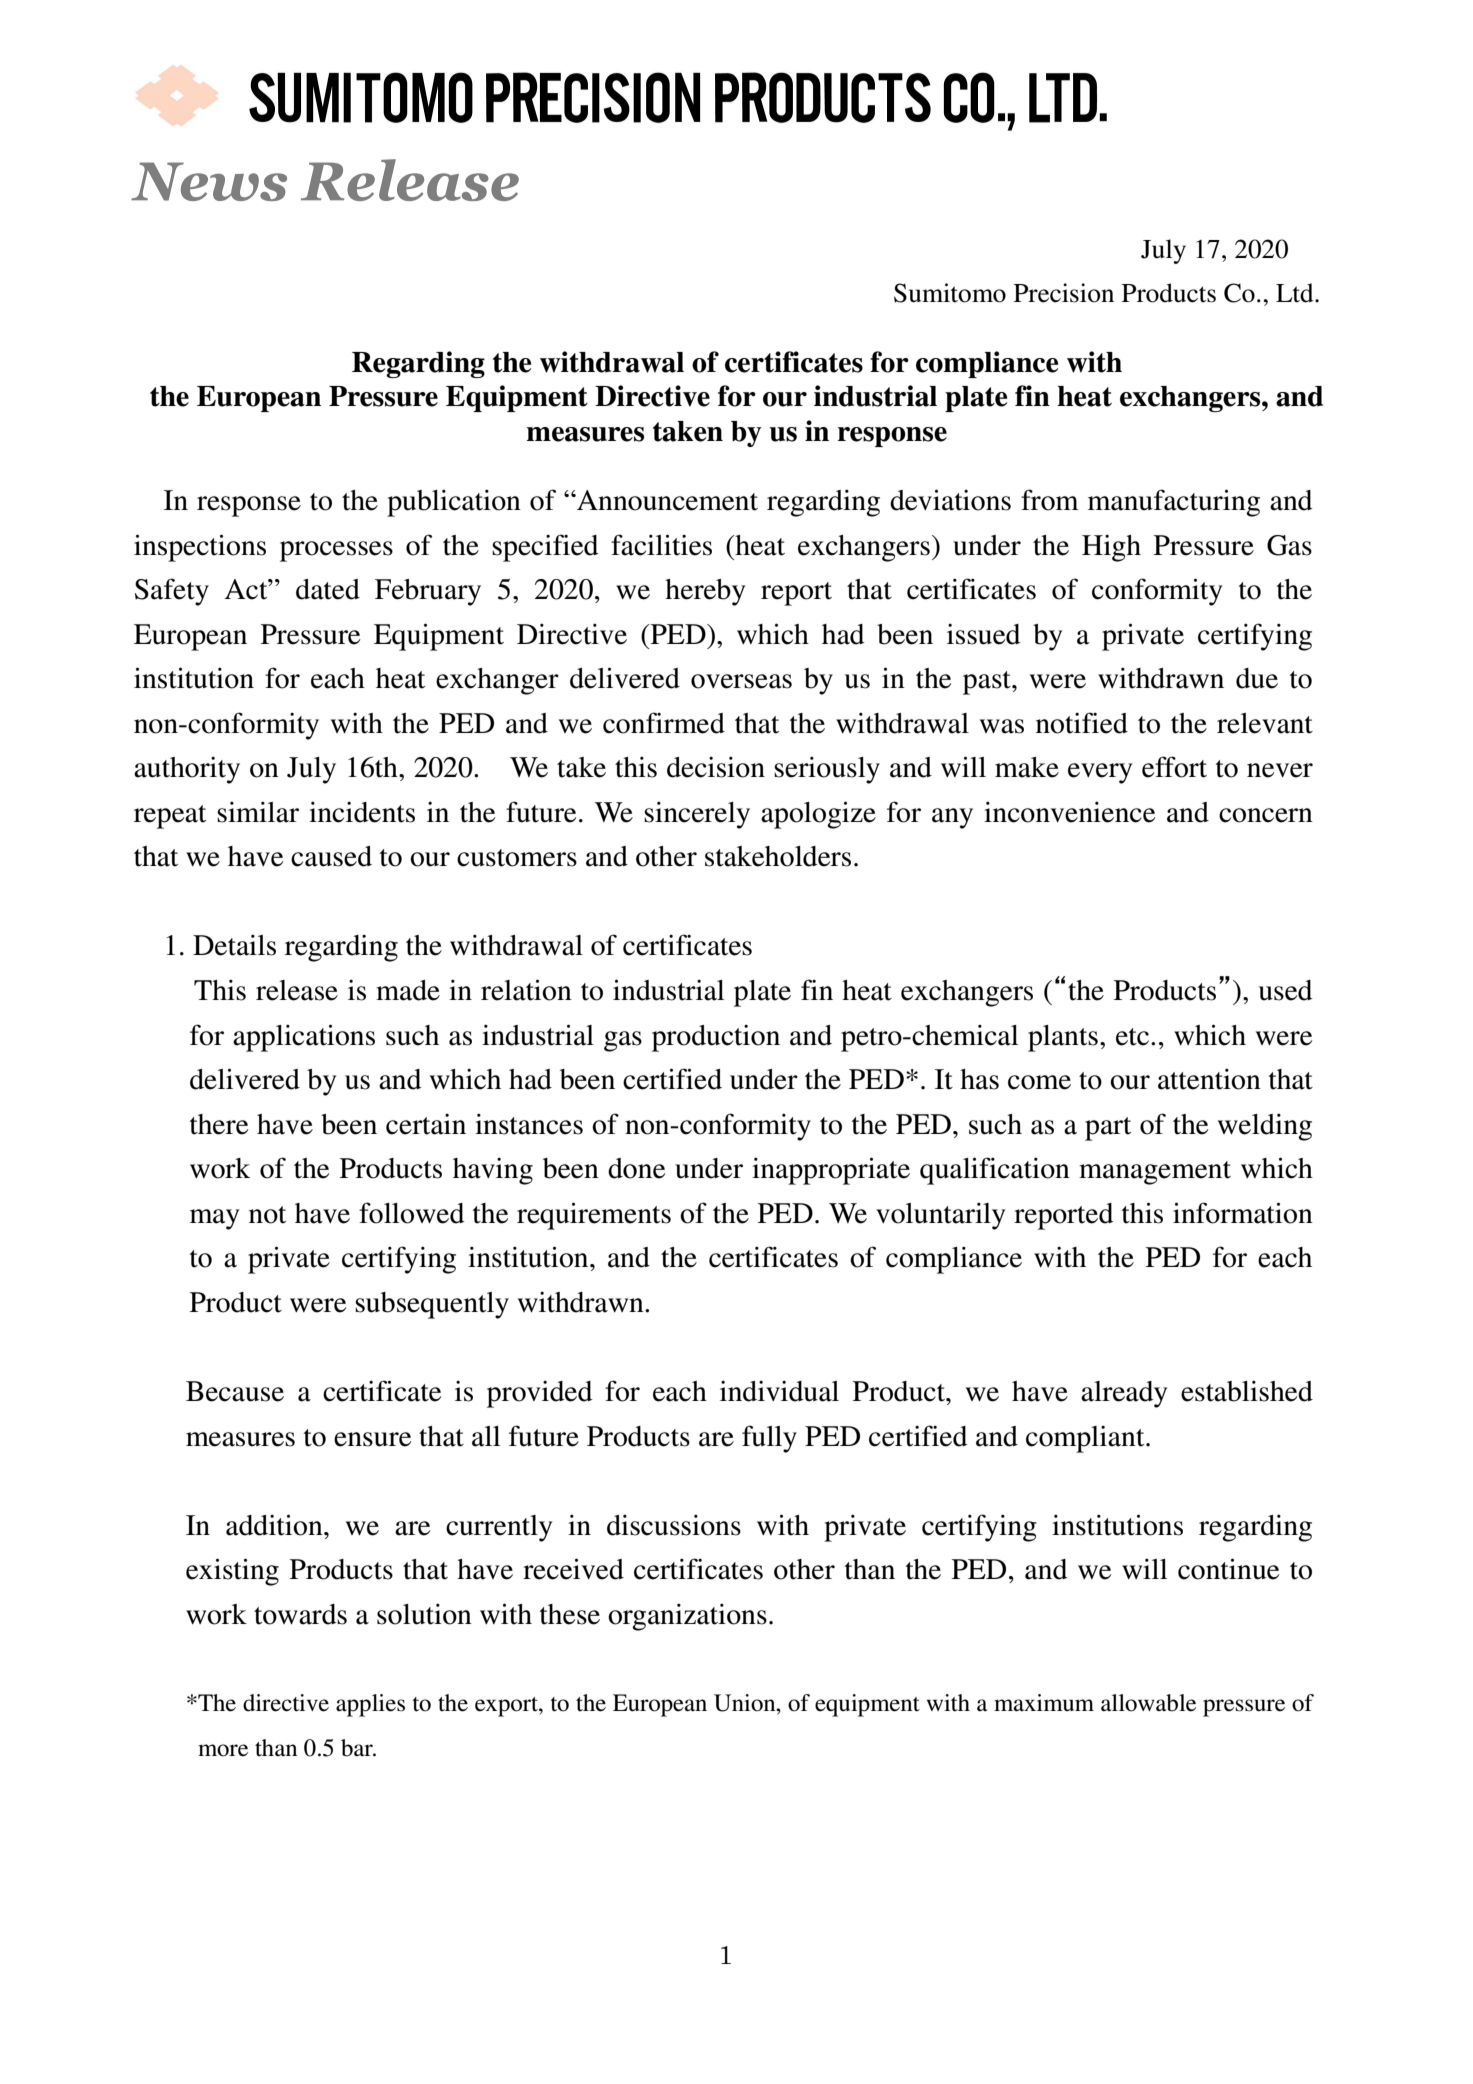 Image resolution: width=1473 pixels, height=2084 pixels. Describe the element at coordinates (370, 1705) in the screenshot. I see `applies` at that location.
